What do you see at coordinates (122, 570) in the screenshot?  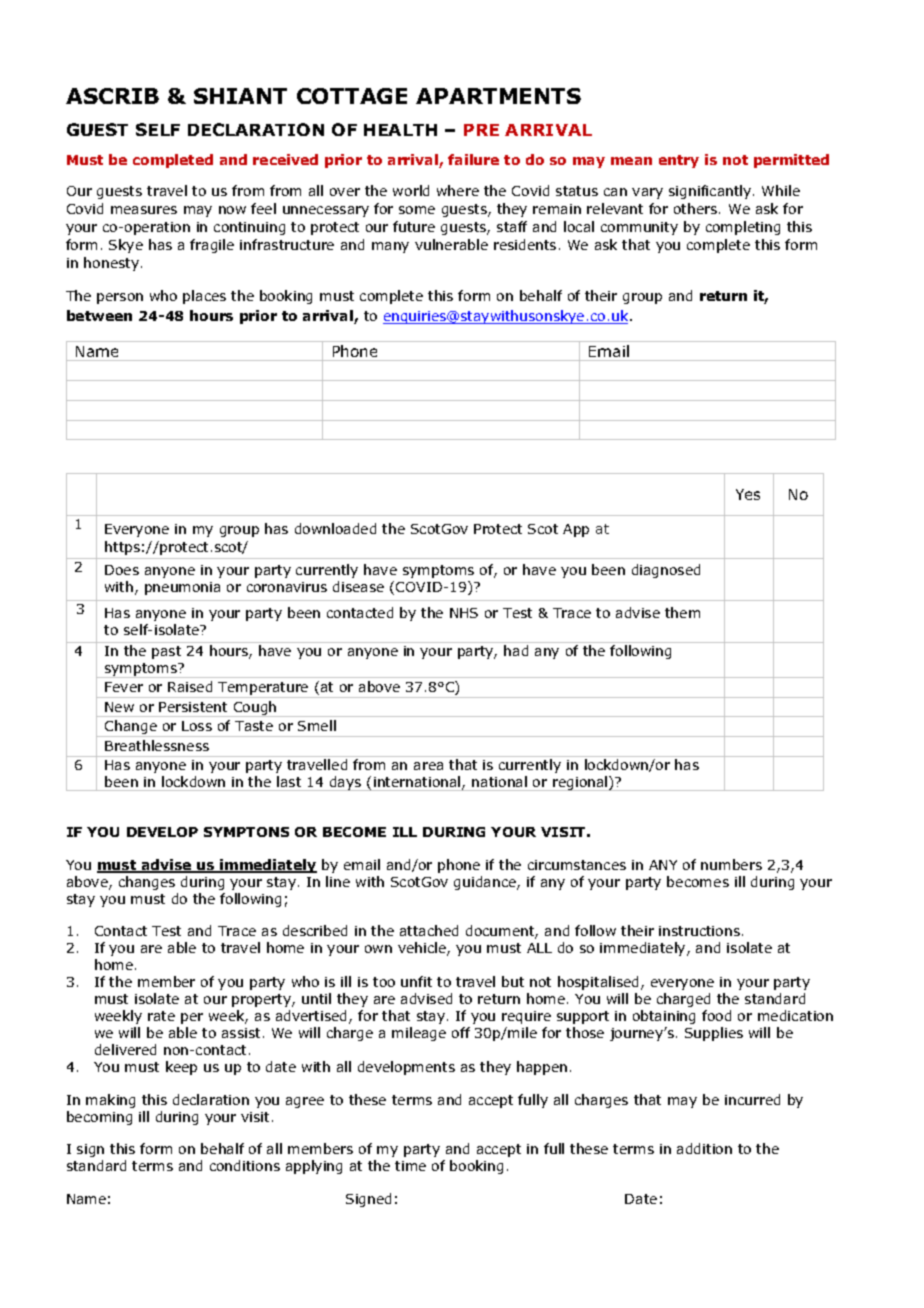 I see `Does` at bounding box center [122, 570].
